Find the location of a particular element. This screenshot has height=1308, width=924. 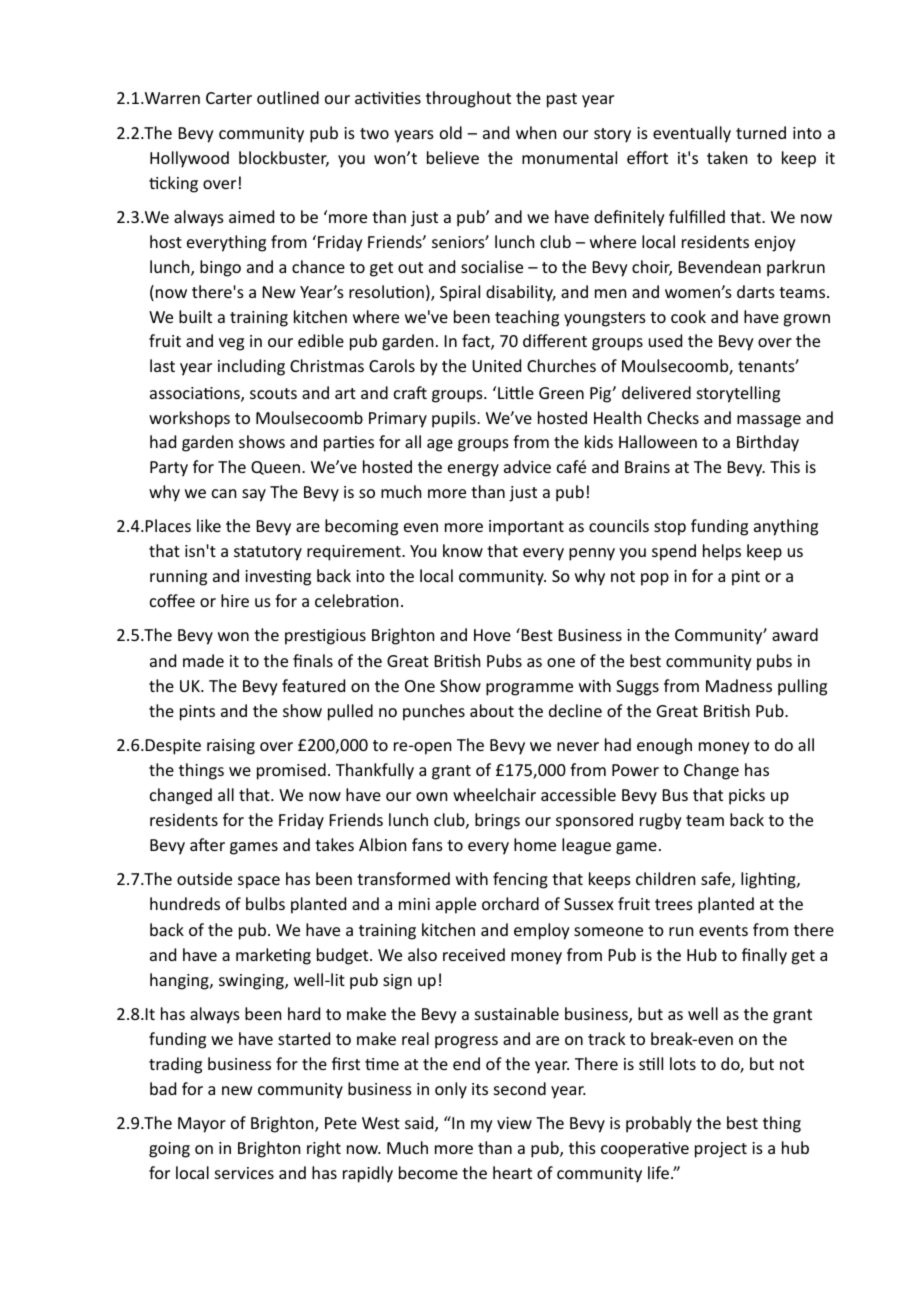

Madness is located at coordinates (739, 685).
